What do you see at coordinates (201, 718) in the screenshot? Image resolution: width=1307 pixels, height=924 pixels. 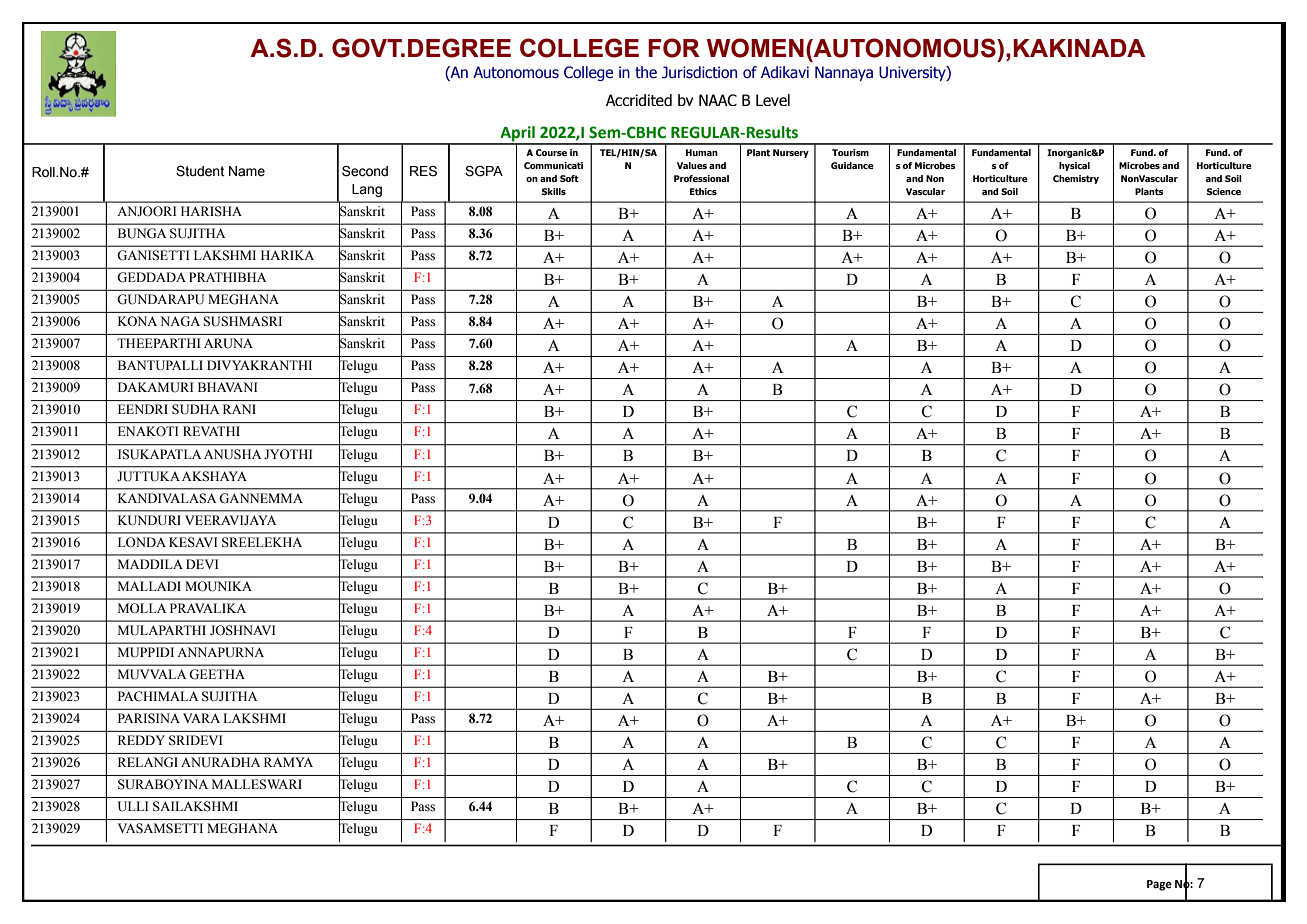 I see `VARA` at bounding box center [201, 718].
